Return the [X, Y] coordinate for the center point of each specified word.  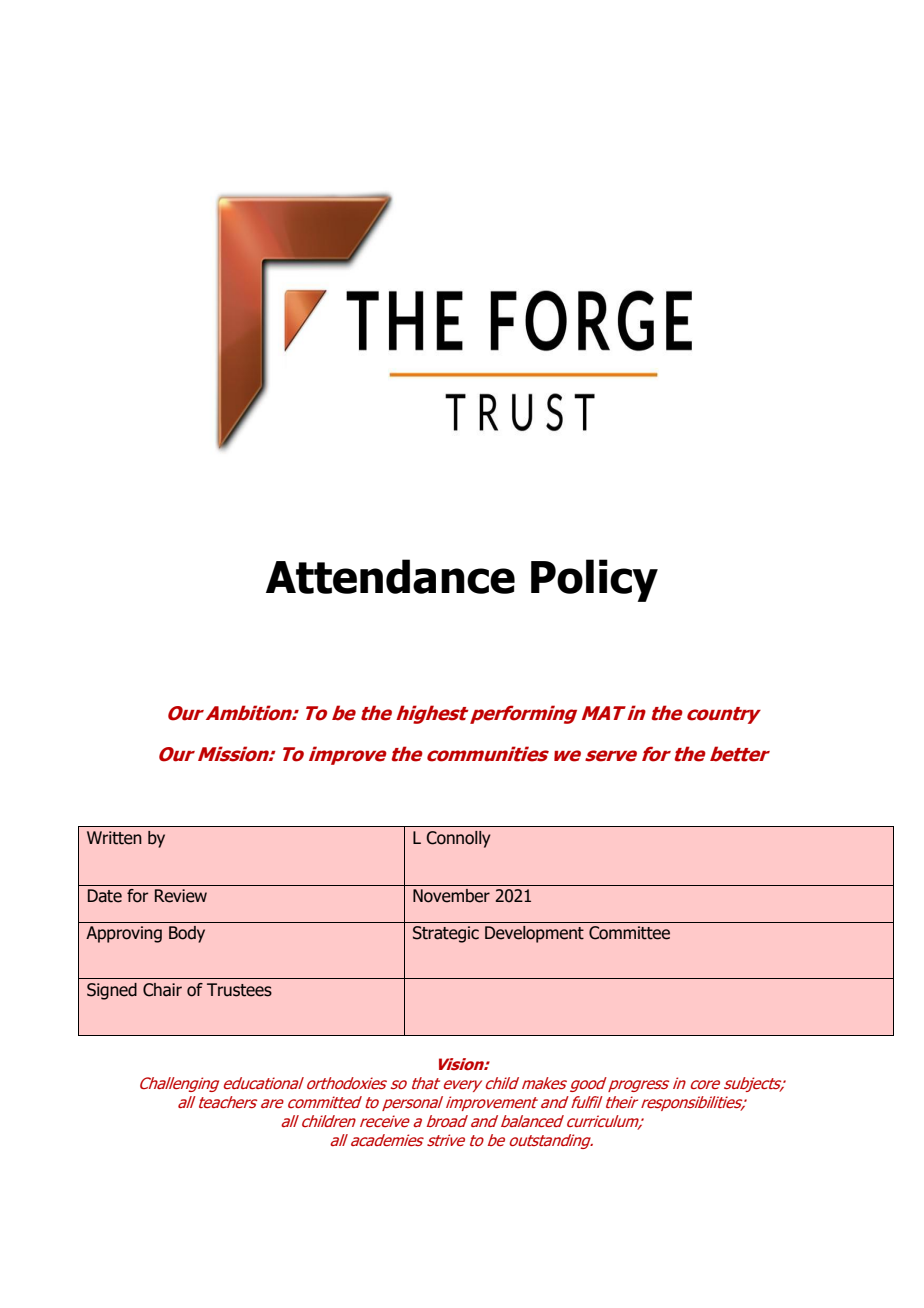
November [451, 896]
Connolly [458, 839]
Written [114, 838]
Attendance [390, 576]
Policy [594, 580]
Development [534, 934]
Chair [162, 990]
